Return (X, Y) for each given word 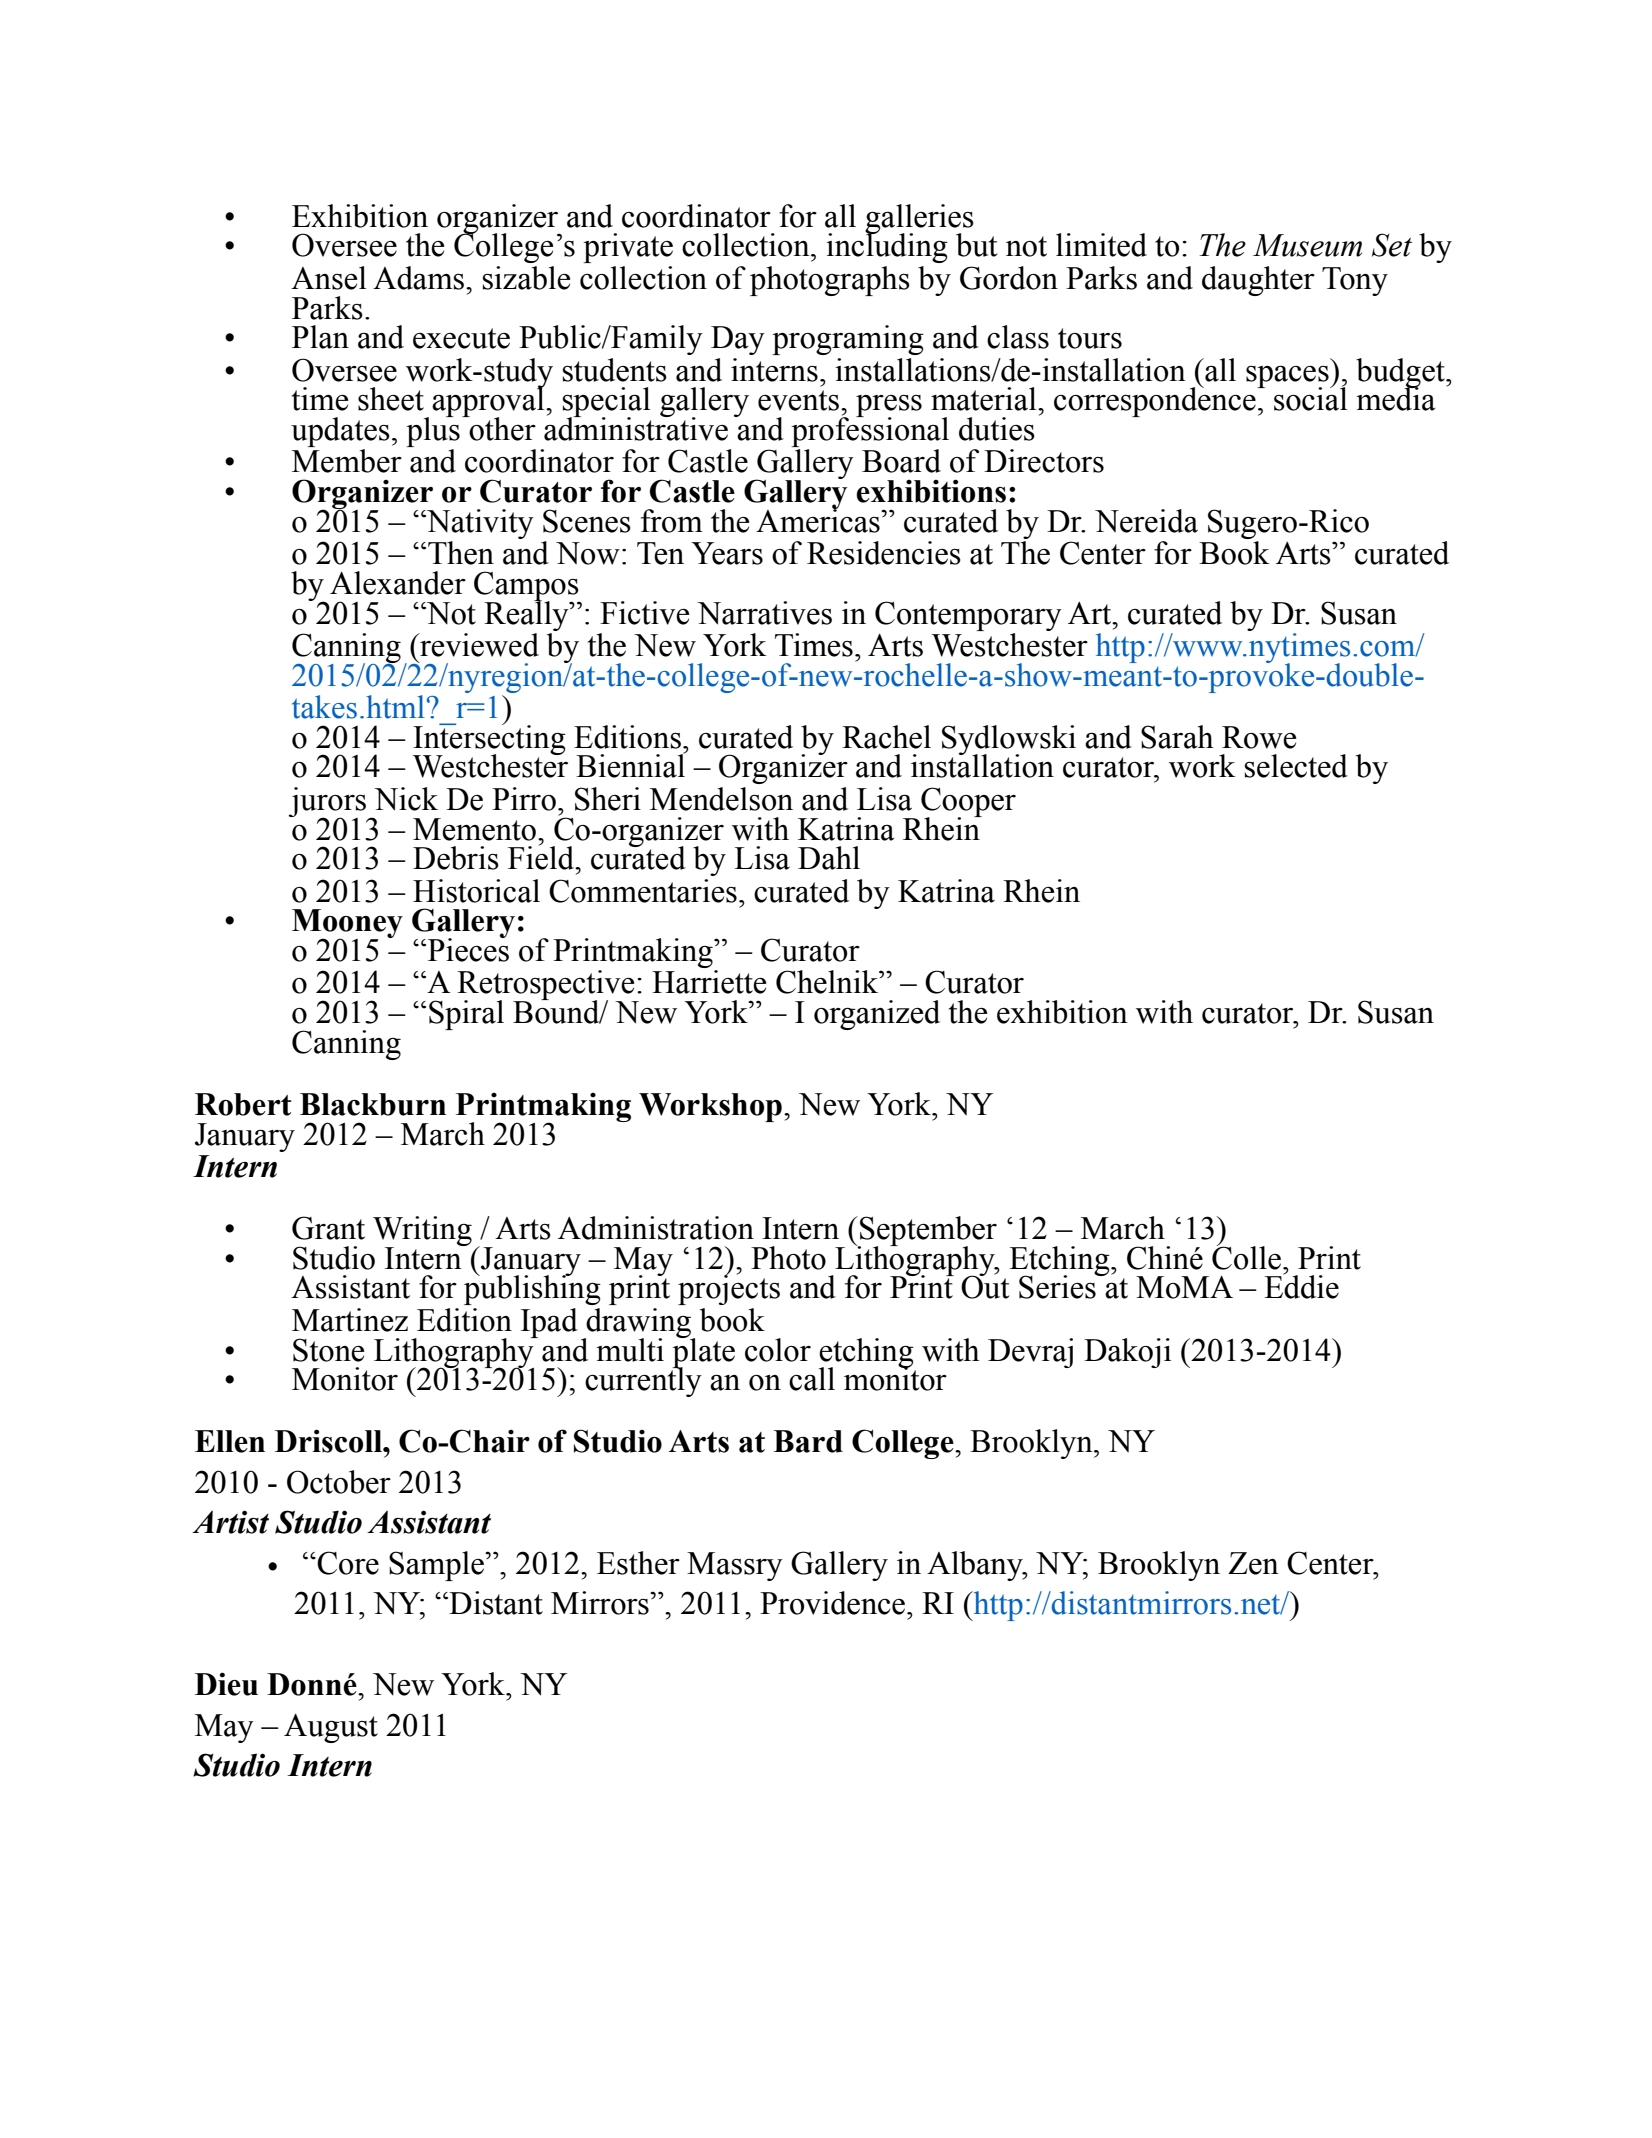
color (778, 1350)
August (331, 1728)
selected (1296, 766)
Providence (834, 1603)
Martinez (350, 1320)
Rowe (1259, 737)
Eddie (1301, 1286)
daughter (1258, 281)
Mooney (347, 925)
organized (877, 1015)
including (887, 247)
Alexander (398, 583)
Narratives (764, 613)
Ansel (329, 278)
